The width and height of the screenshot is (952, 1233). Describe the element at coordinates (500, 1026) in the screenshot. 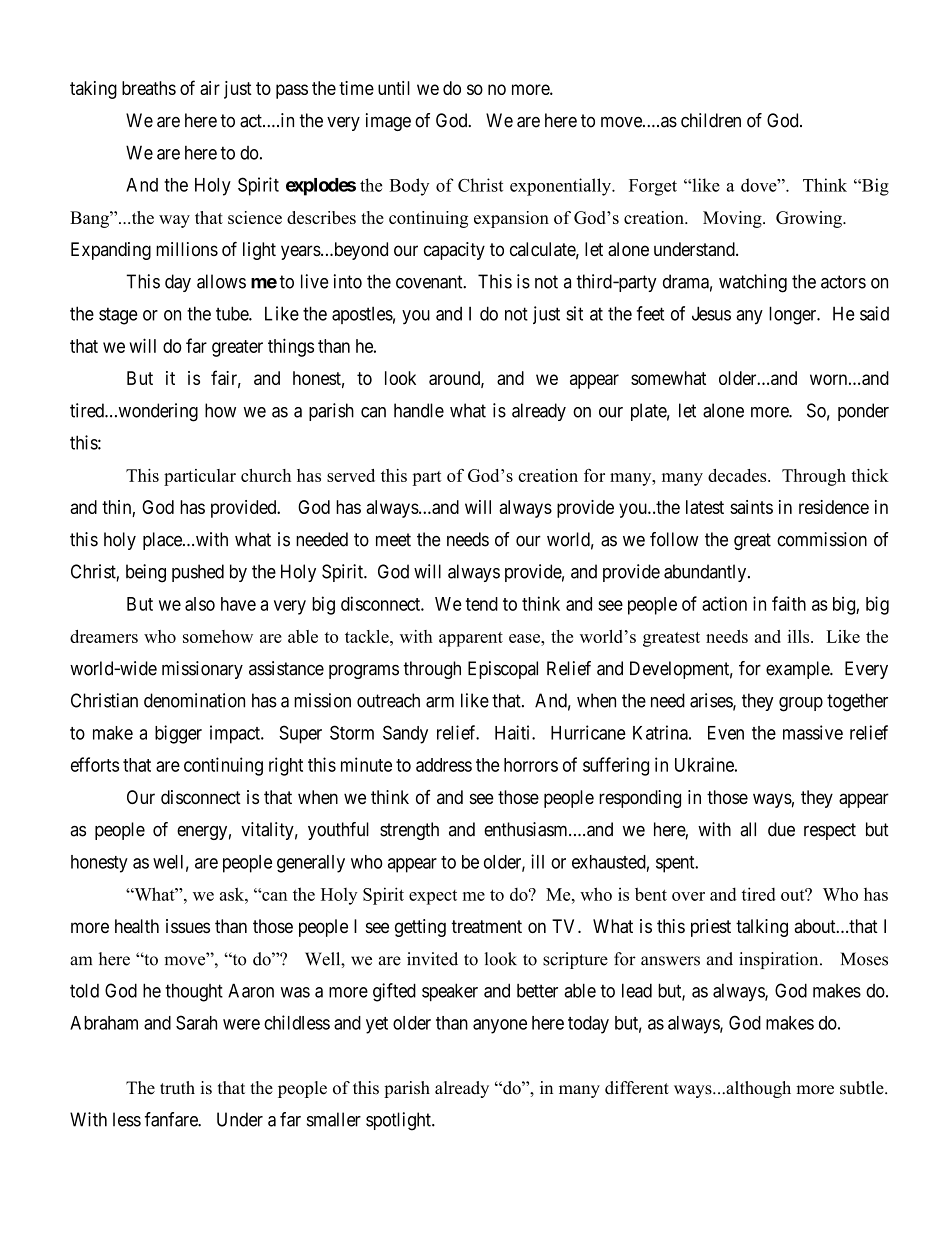

I see `anyone` at that location.
